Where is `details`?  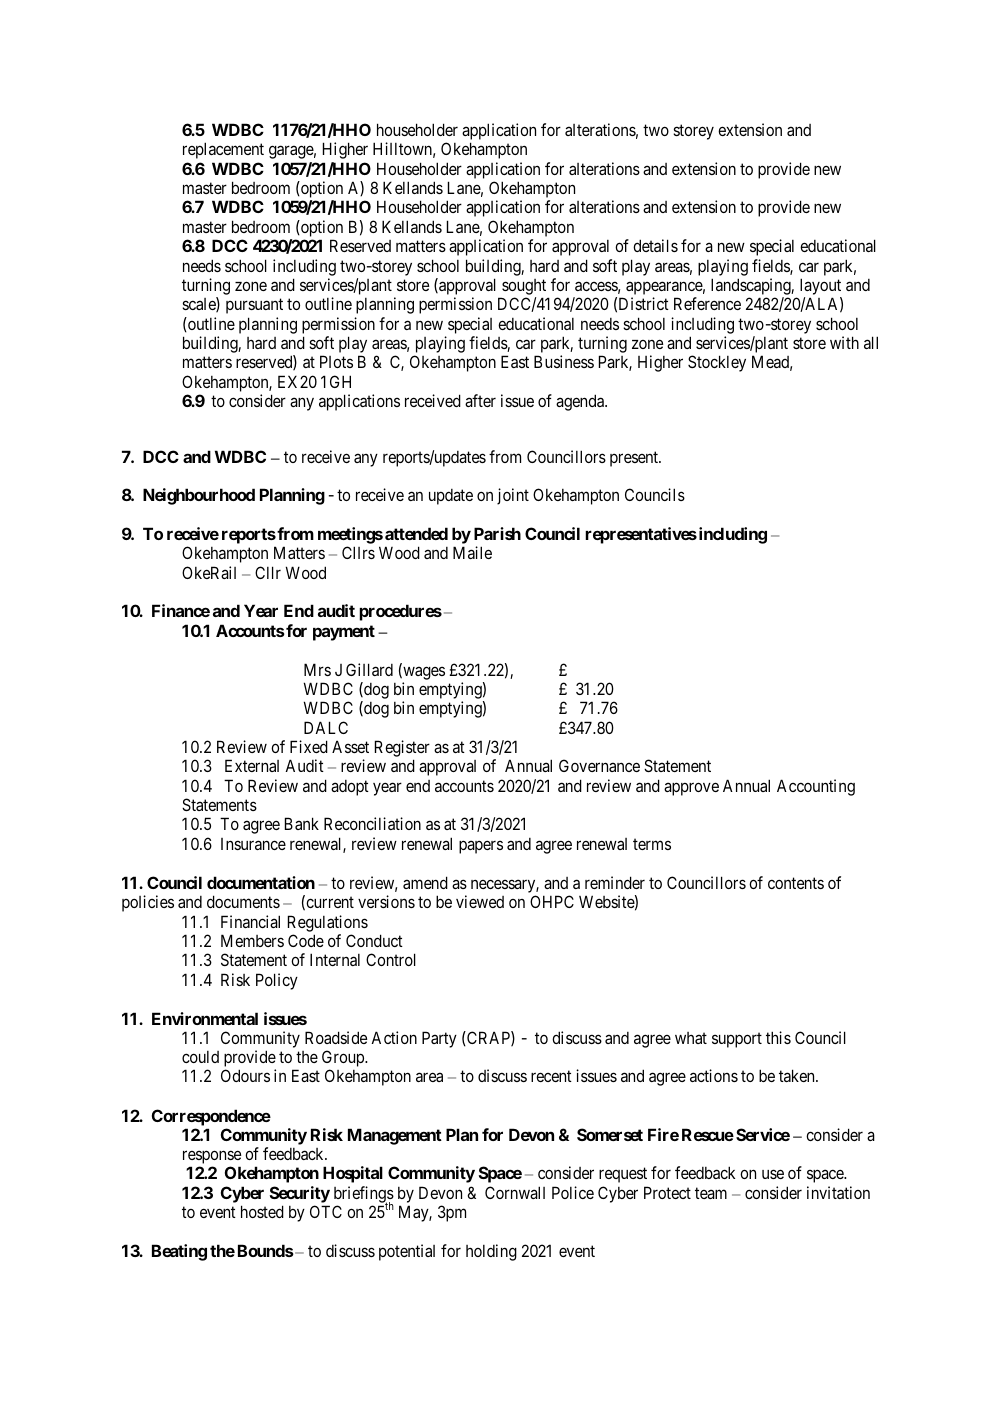 details is located at coordinates (655, 245).
